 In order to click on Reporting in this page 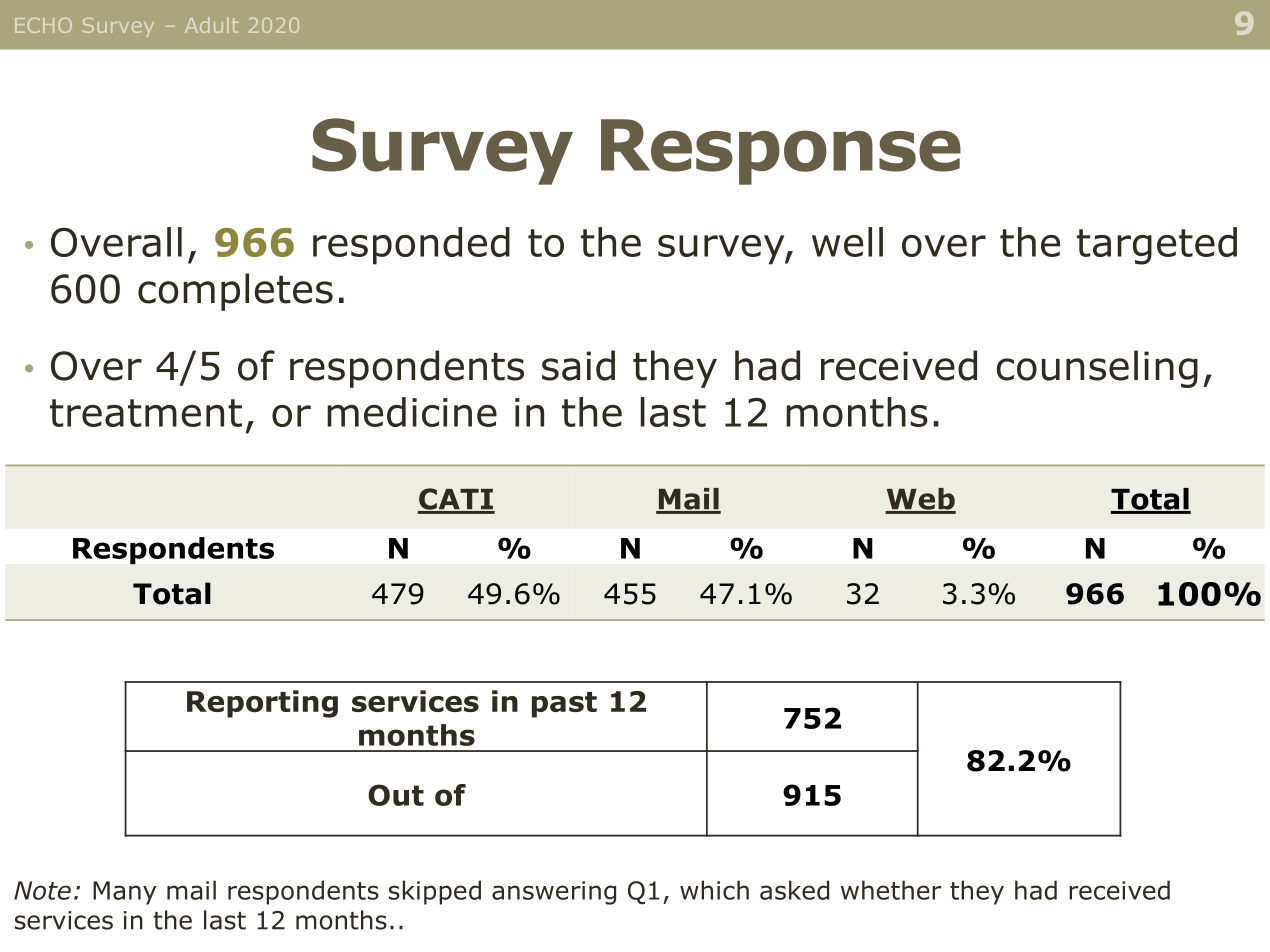, I will do `click(262, 704)`.
